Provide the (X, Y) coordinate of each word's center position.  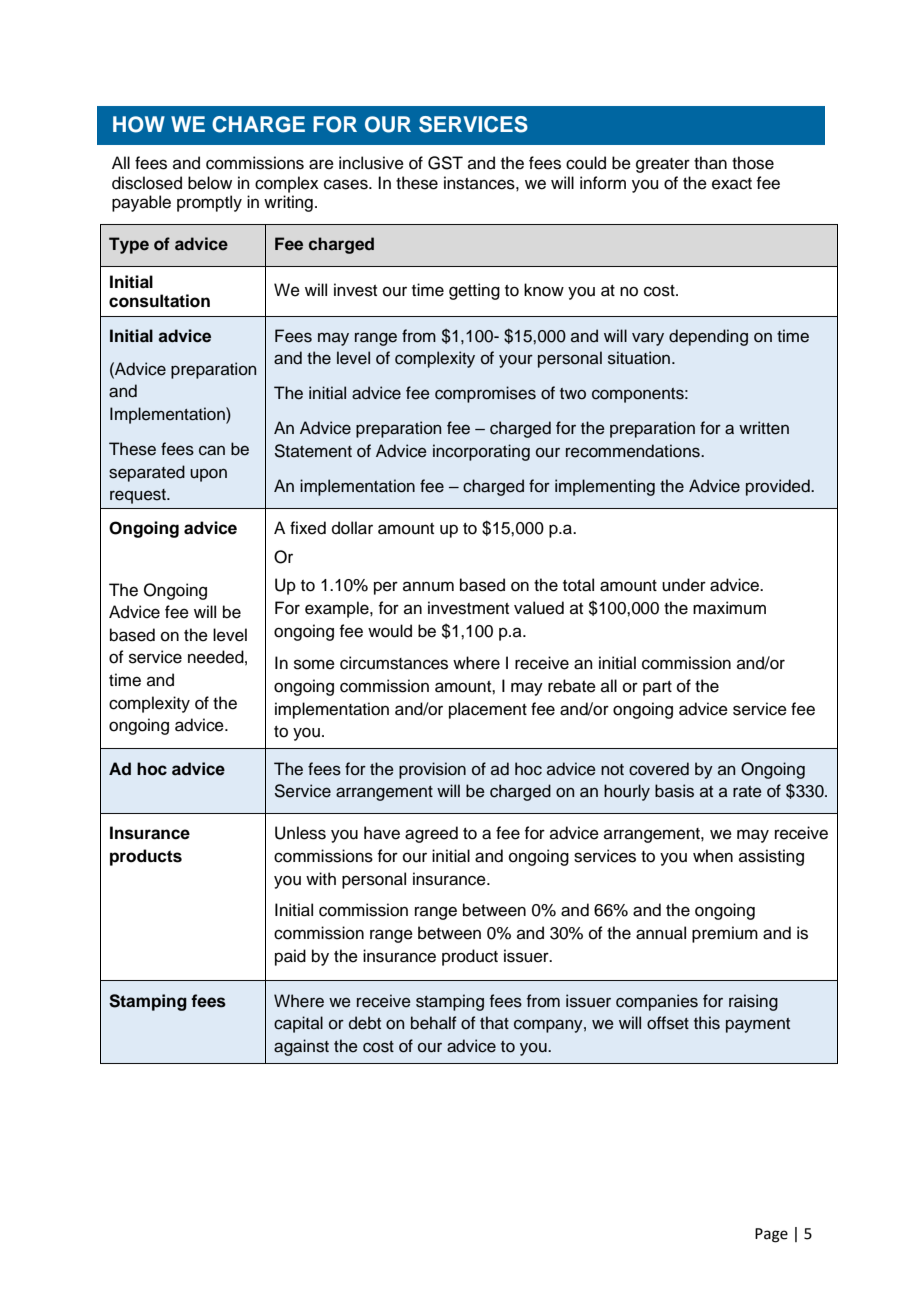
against (301, 1047)
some (314, 664)
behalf (434, 1023)
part (657, 688)
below (210, 183)
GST (445, 163)
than (710, 163)
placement (488, 710)
